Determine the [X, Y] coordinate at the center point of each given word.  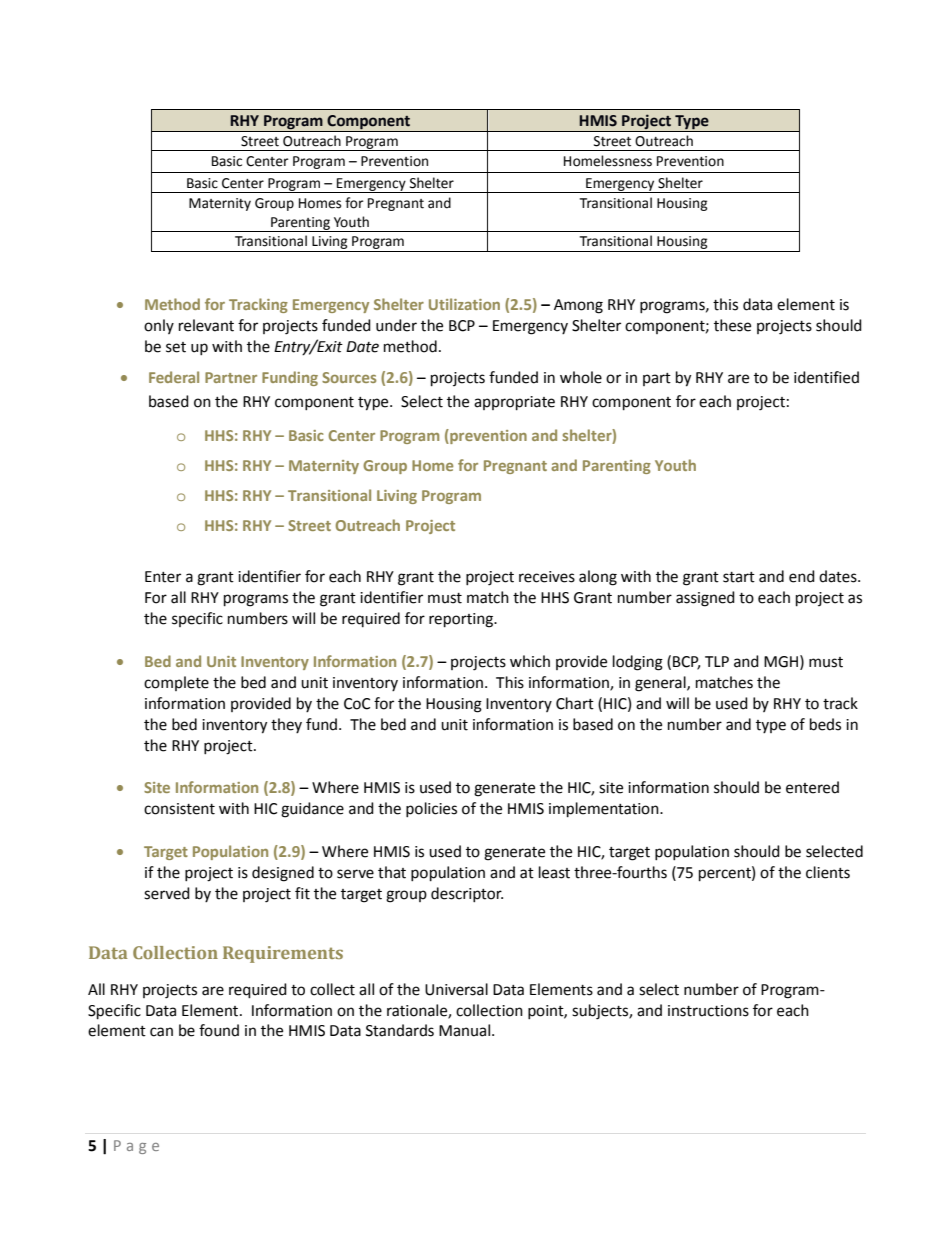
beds [825, 724]
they [286, 725]
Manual [464, 1030]
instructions [708, 1011]
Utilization [464, 304]
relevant [206, 325]
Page [136, 1147]
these [732, 325]
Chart [575, 703]
